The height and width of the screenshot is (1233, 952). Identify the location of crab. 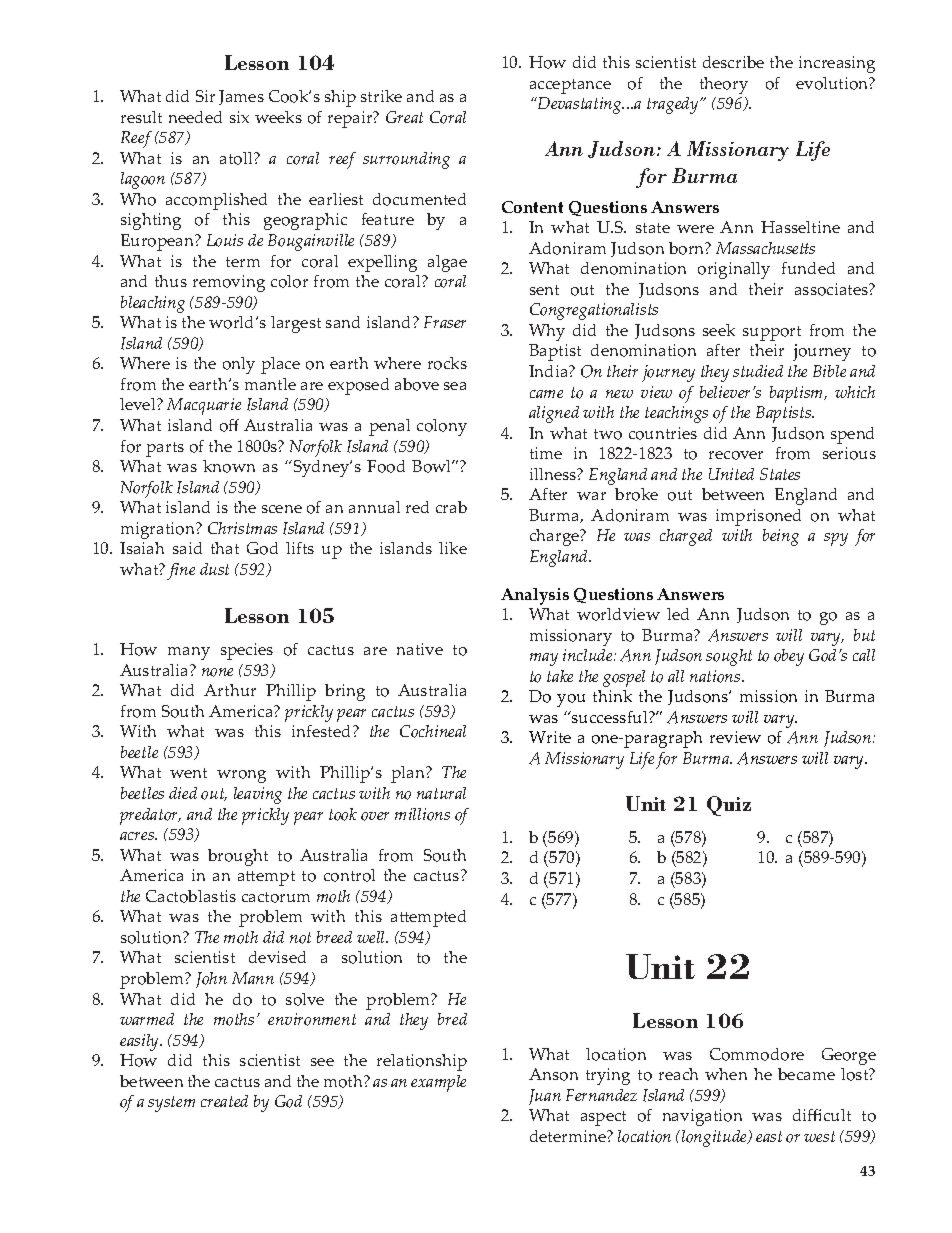
(451, 507).
